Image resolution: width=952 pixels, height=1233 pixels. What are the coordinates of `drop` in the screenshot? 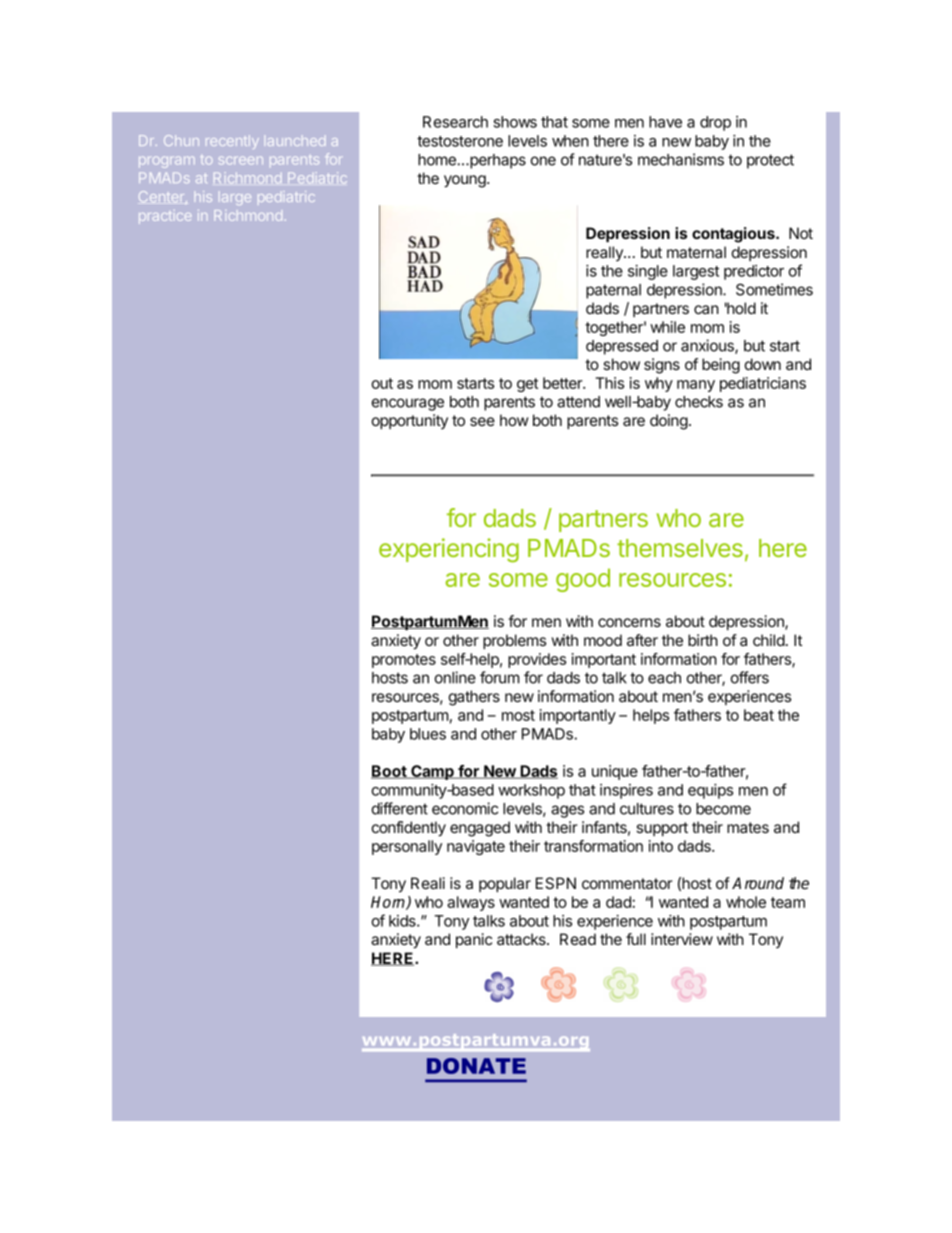 It's located at (715, 123).
